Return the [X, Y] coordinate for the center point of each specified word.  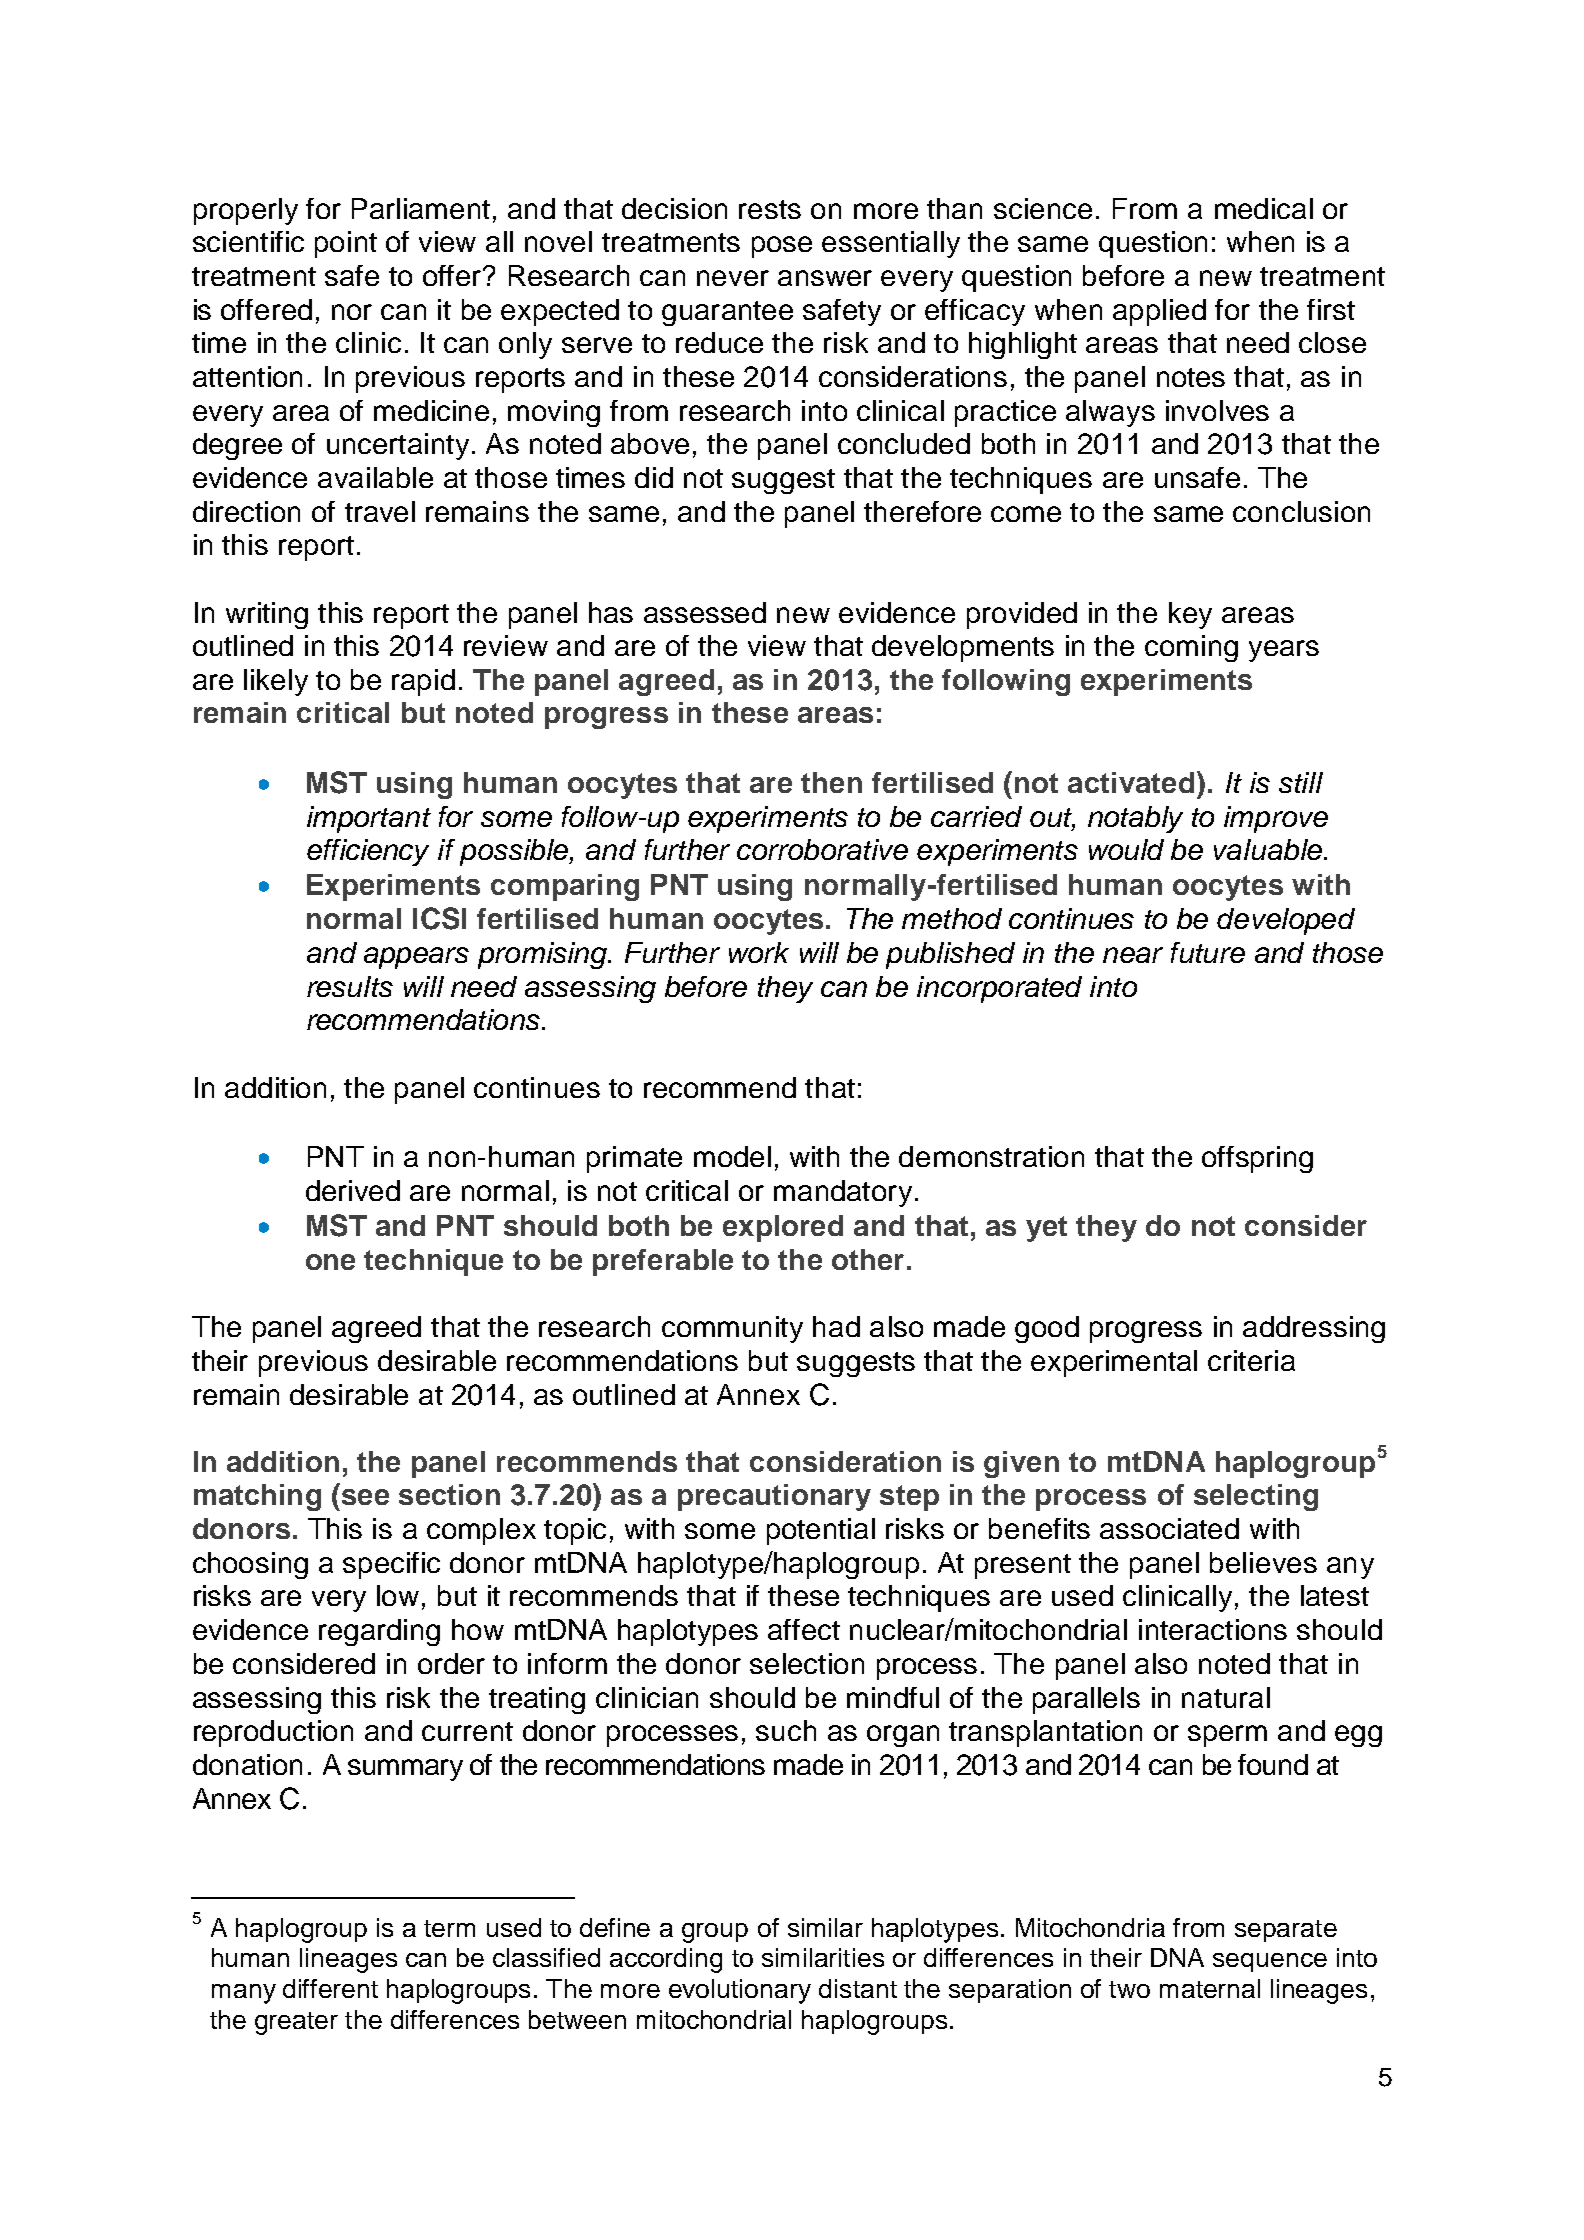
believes [1263, 1562]
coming [1191, 648]
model [732, 1156]
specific [391, 1565]
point [346, 244]
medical [1264, 208]
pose [782, 247]
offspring [1257, 1159]
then [831, 782]
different [330, 1988]
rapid [423, 682]
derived [353, 1190]
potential [821, 1531]
